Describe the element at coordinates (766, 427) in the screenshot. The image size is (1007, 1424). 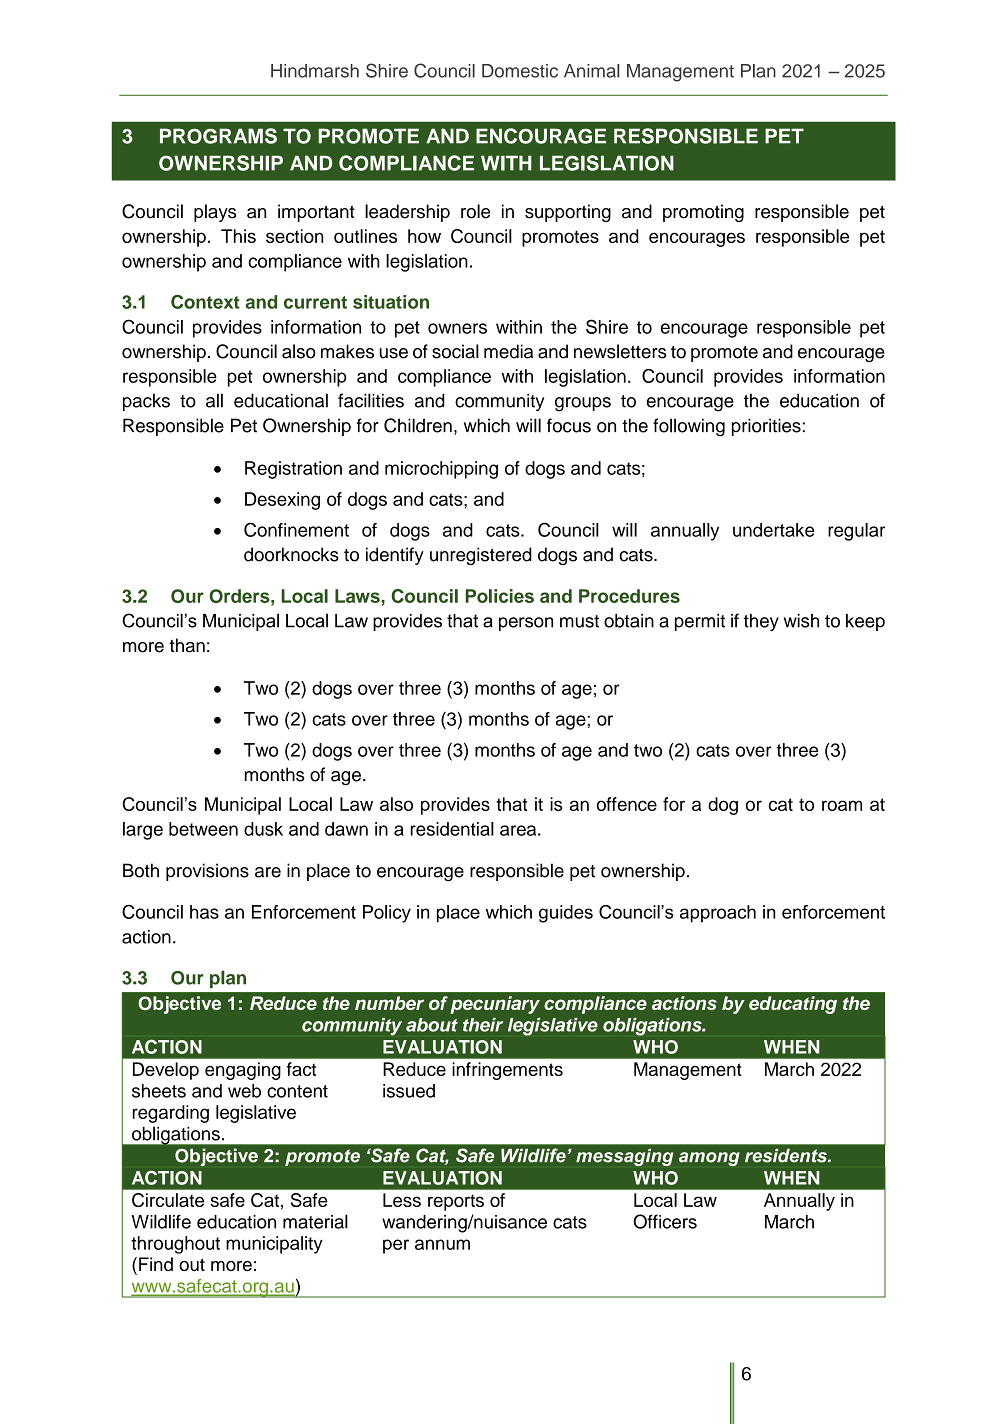
I see `priorities` at that location.
